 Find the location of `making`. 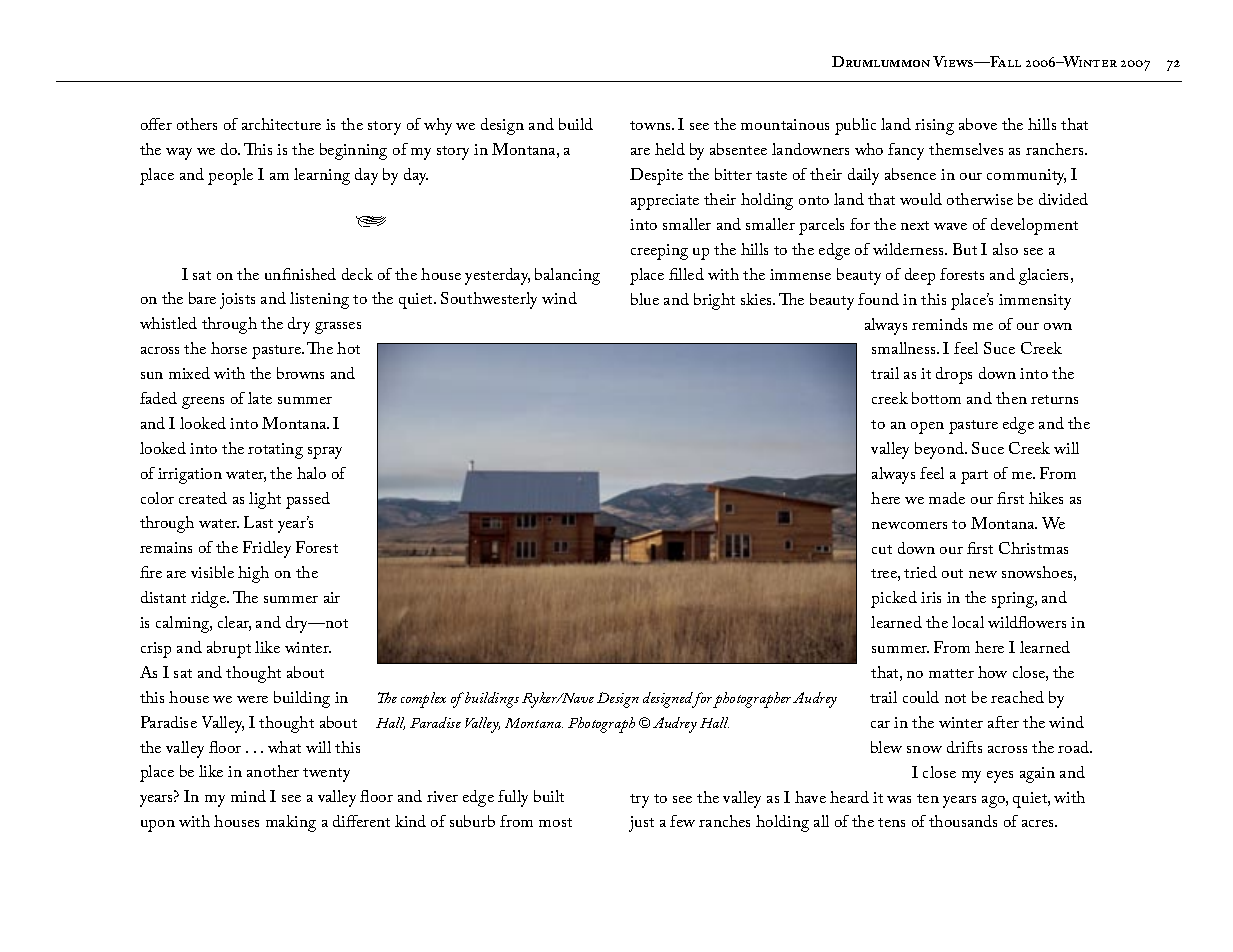

making is located at coordinates (291, 823).
